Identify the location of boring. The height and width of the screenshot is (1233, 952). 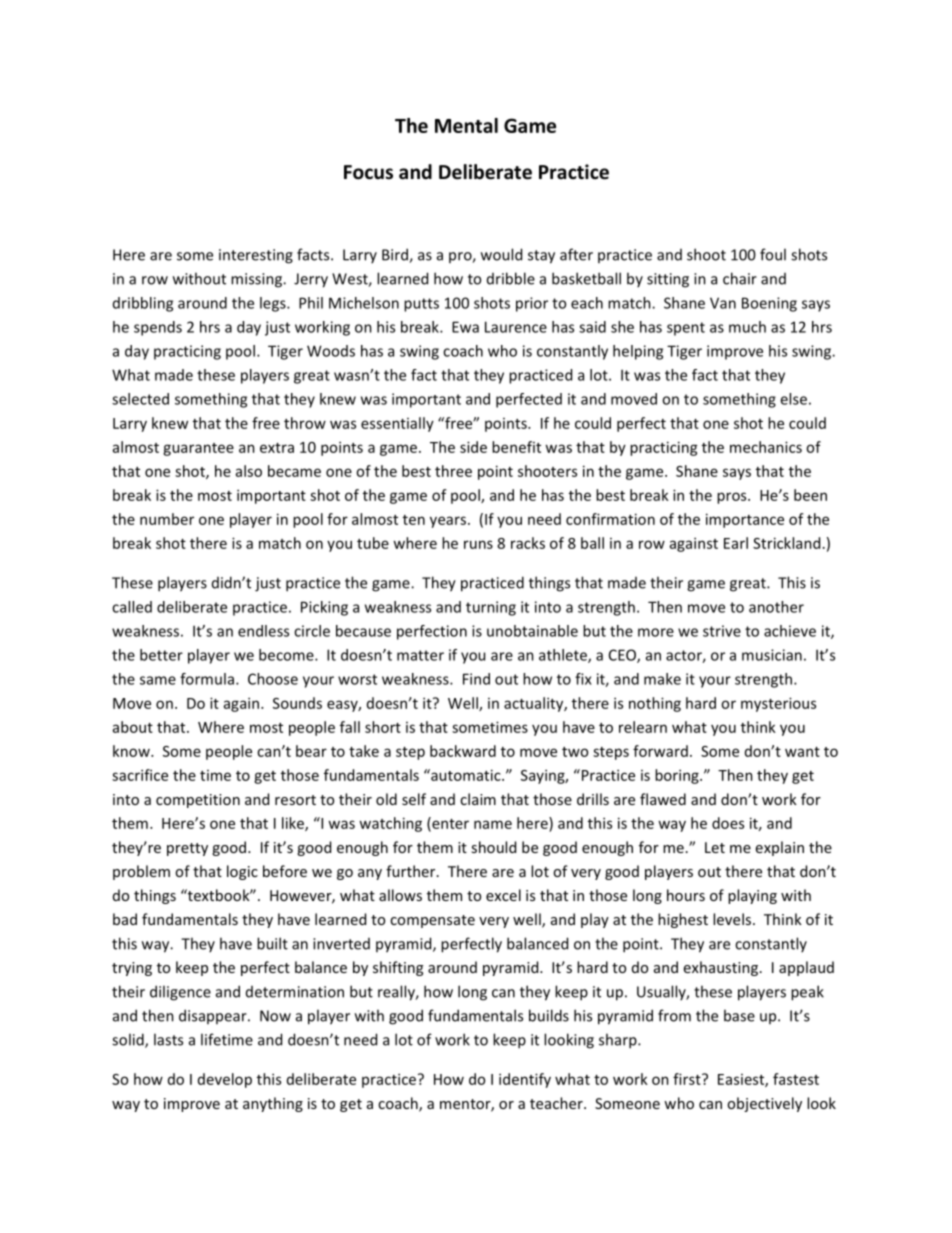
(678, 776).
